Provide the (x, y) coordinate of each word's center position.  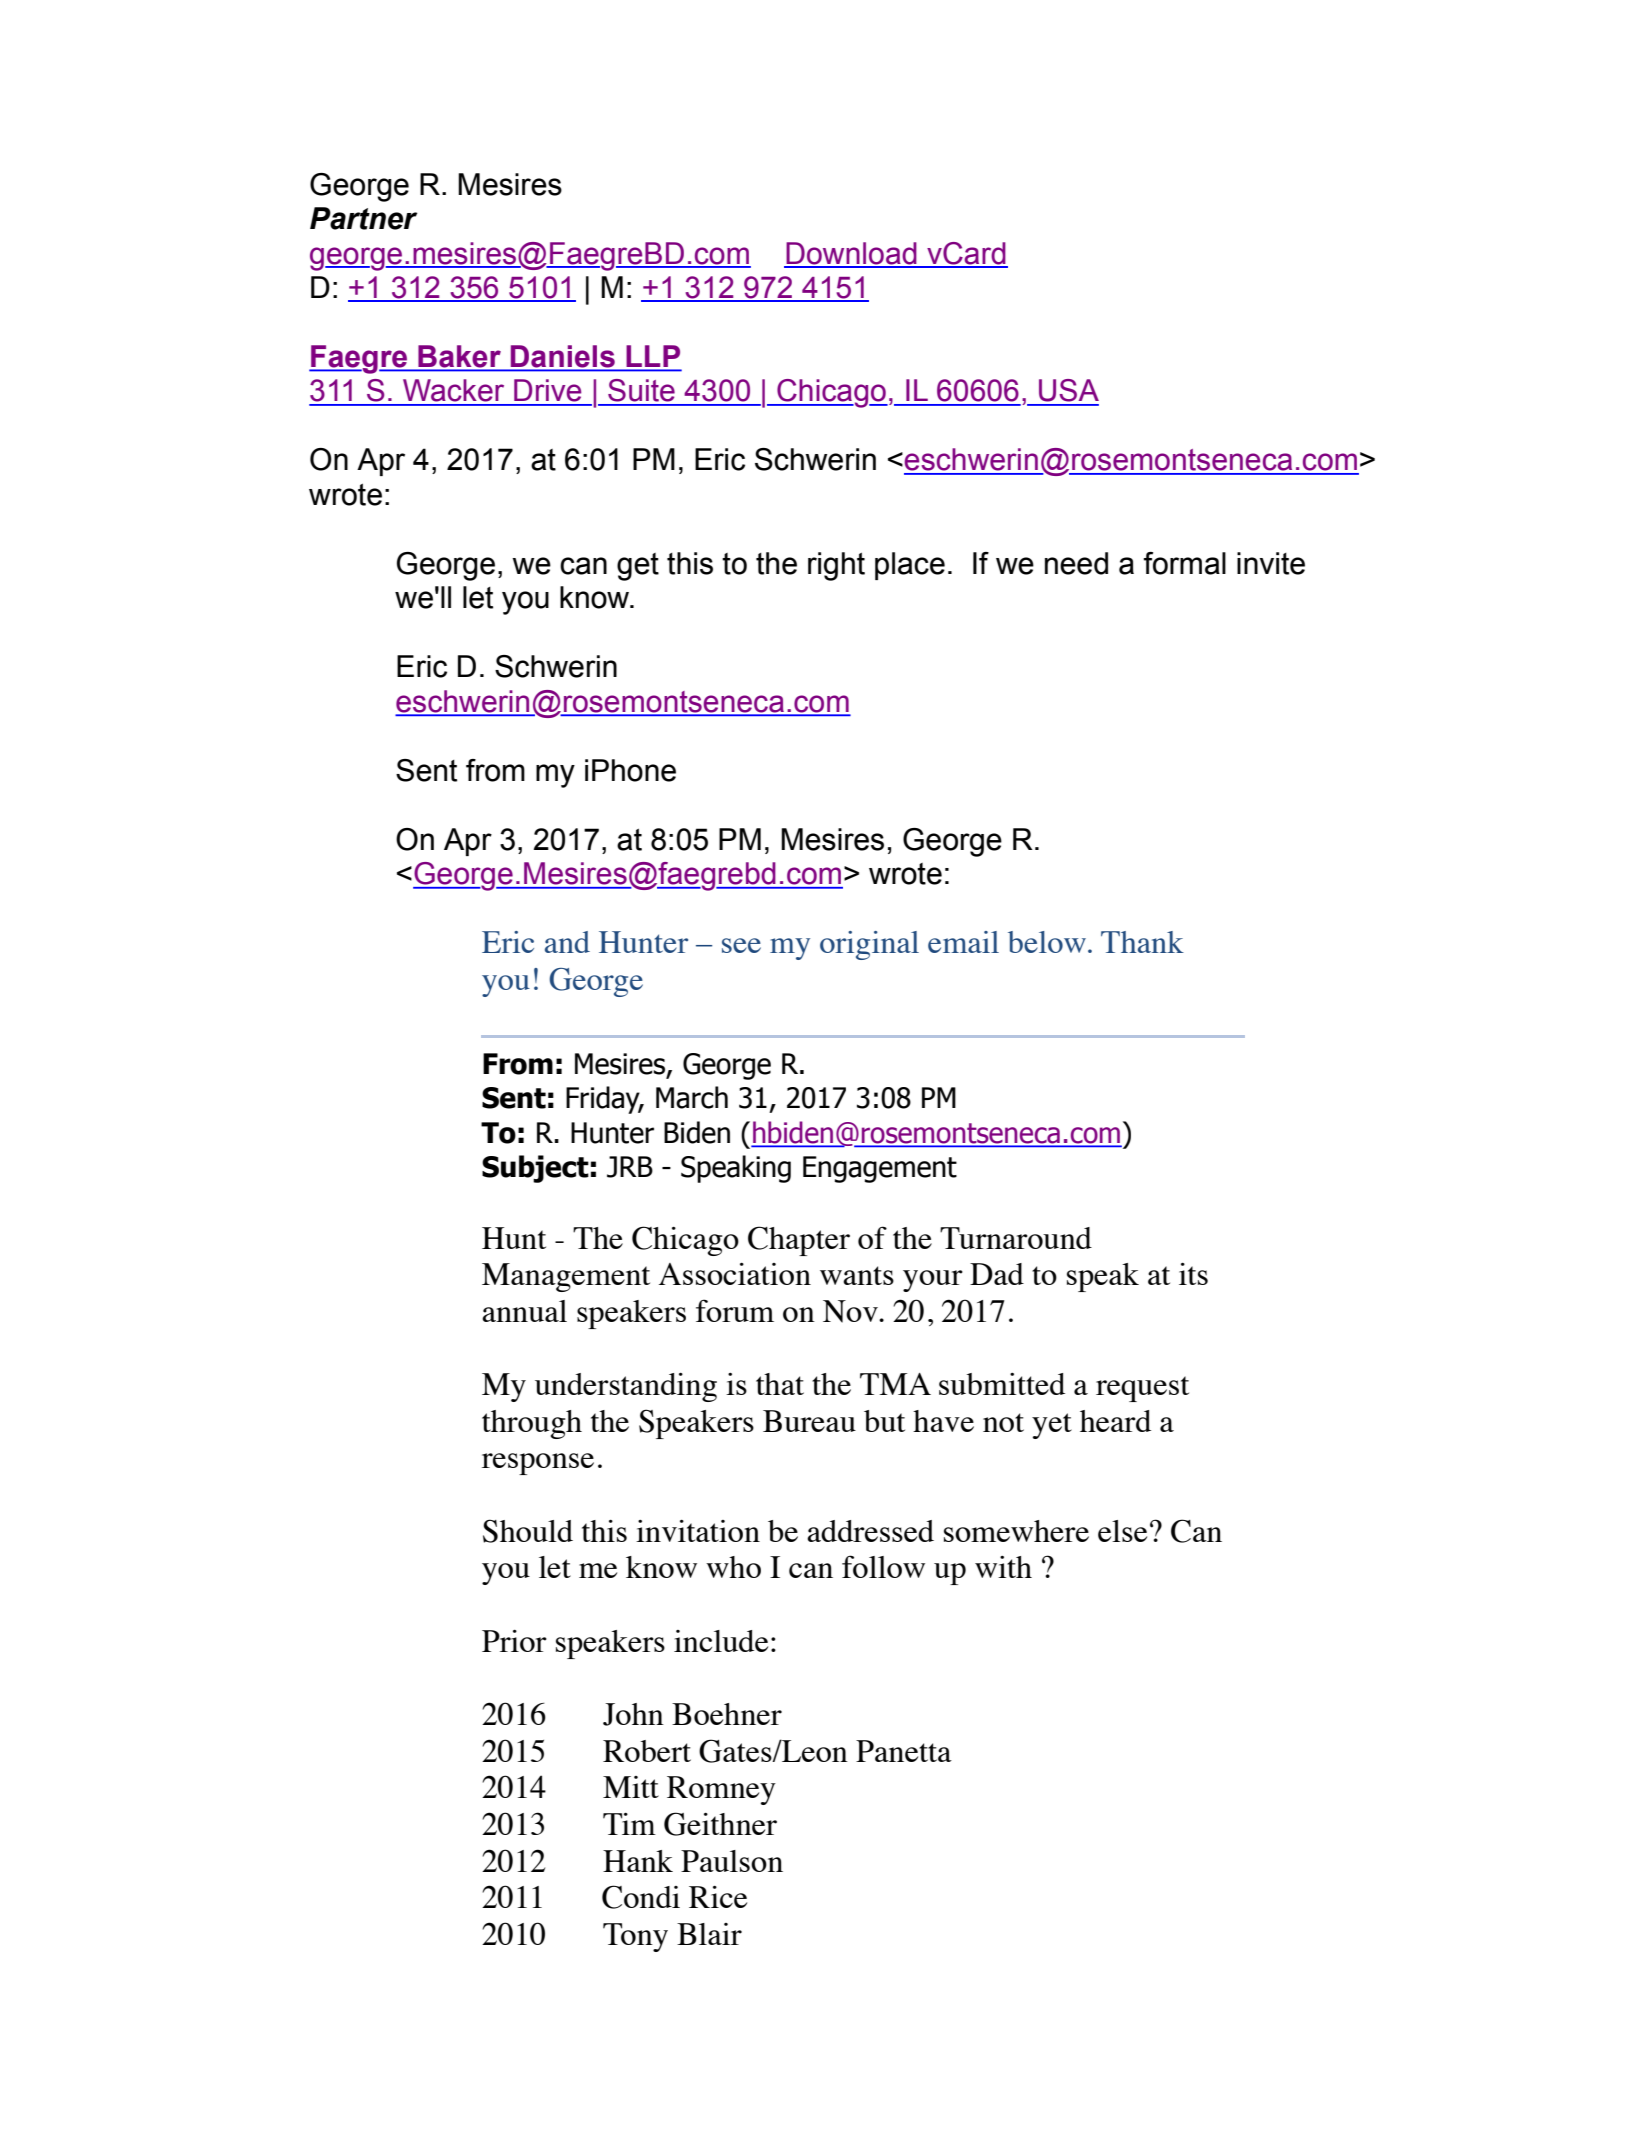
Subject (535, 1169)
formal (1185, 563)
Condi (641, 1897)
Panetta (904, 1751)
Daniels (563, 357)
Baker (459, 357)
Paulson (732, 1861)
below (1047, 942)
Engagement (880, 1169)
